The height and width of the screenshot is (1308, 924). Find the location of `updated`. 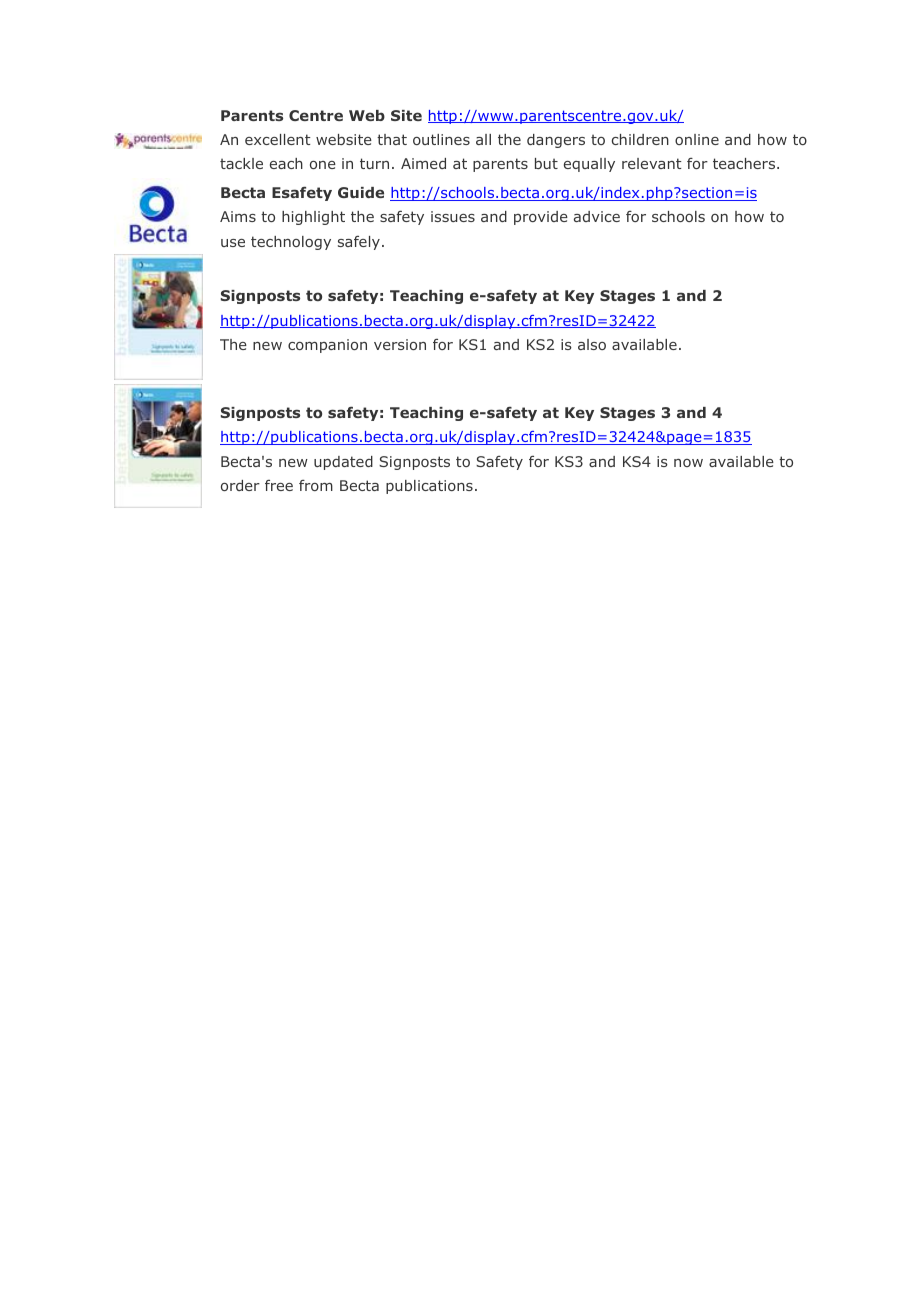

updated is located at coordinates (343, 463).
